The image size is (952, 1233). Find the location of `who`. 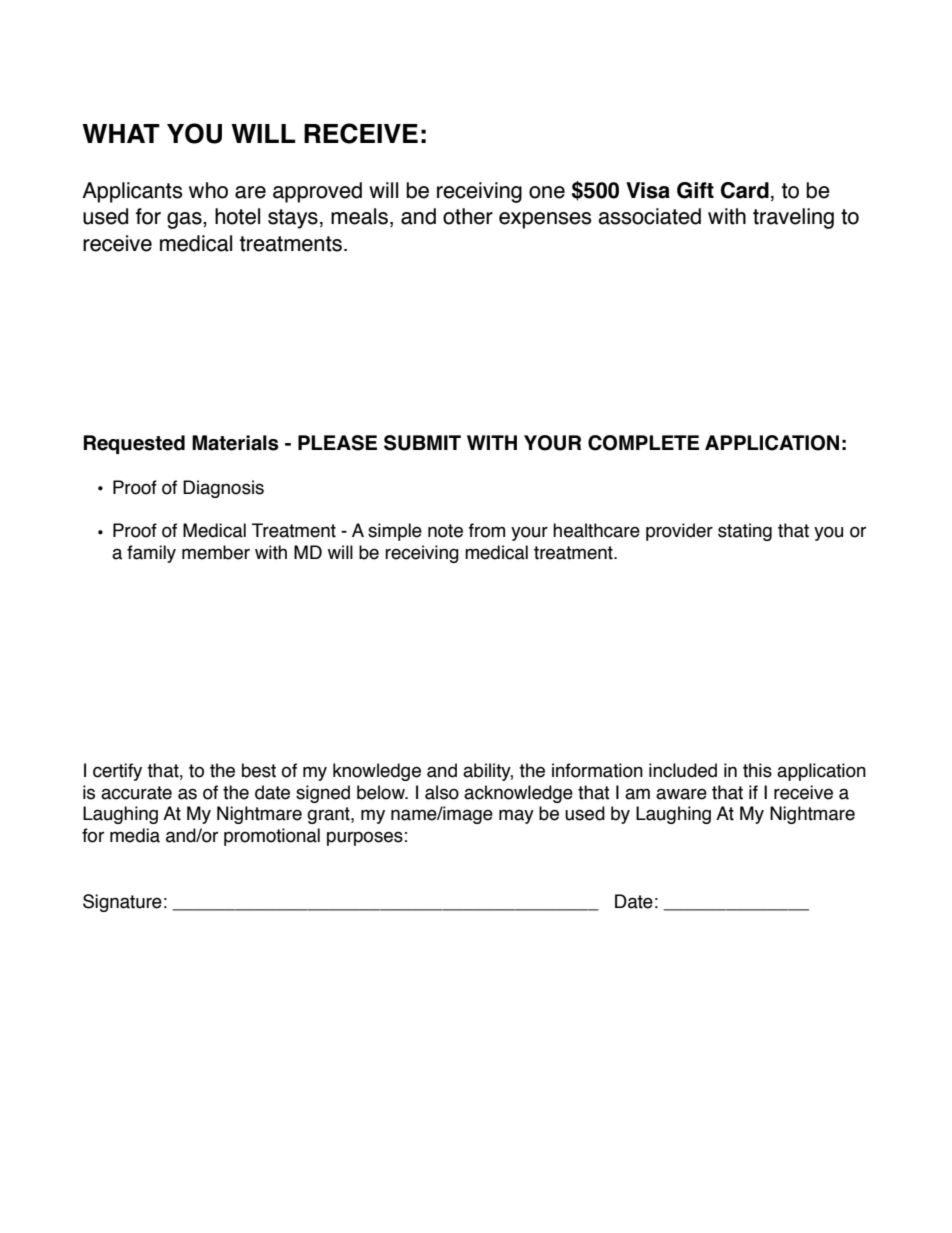

who is located at coordinates (208, 190).
